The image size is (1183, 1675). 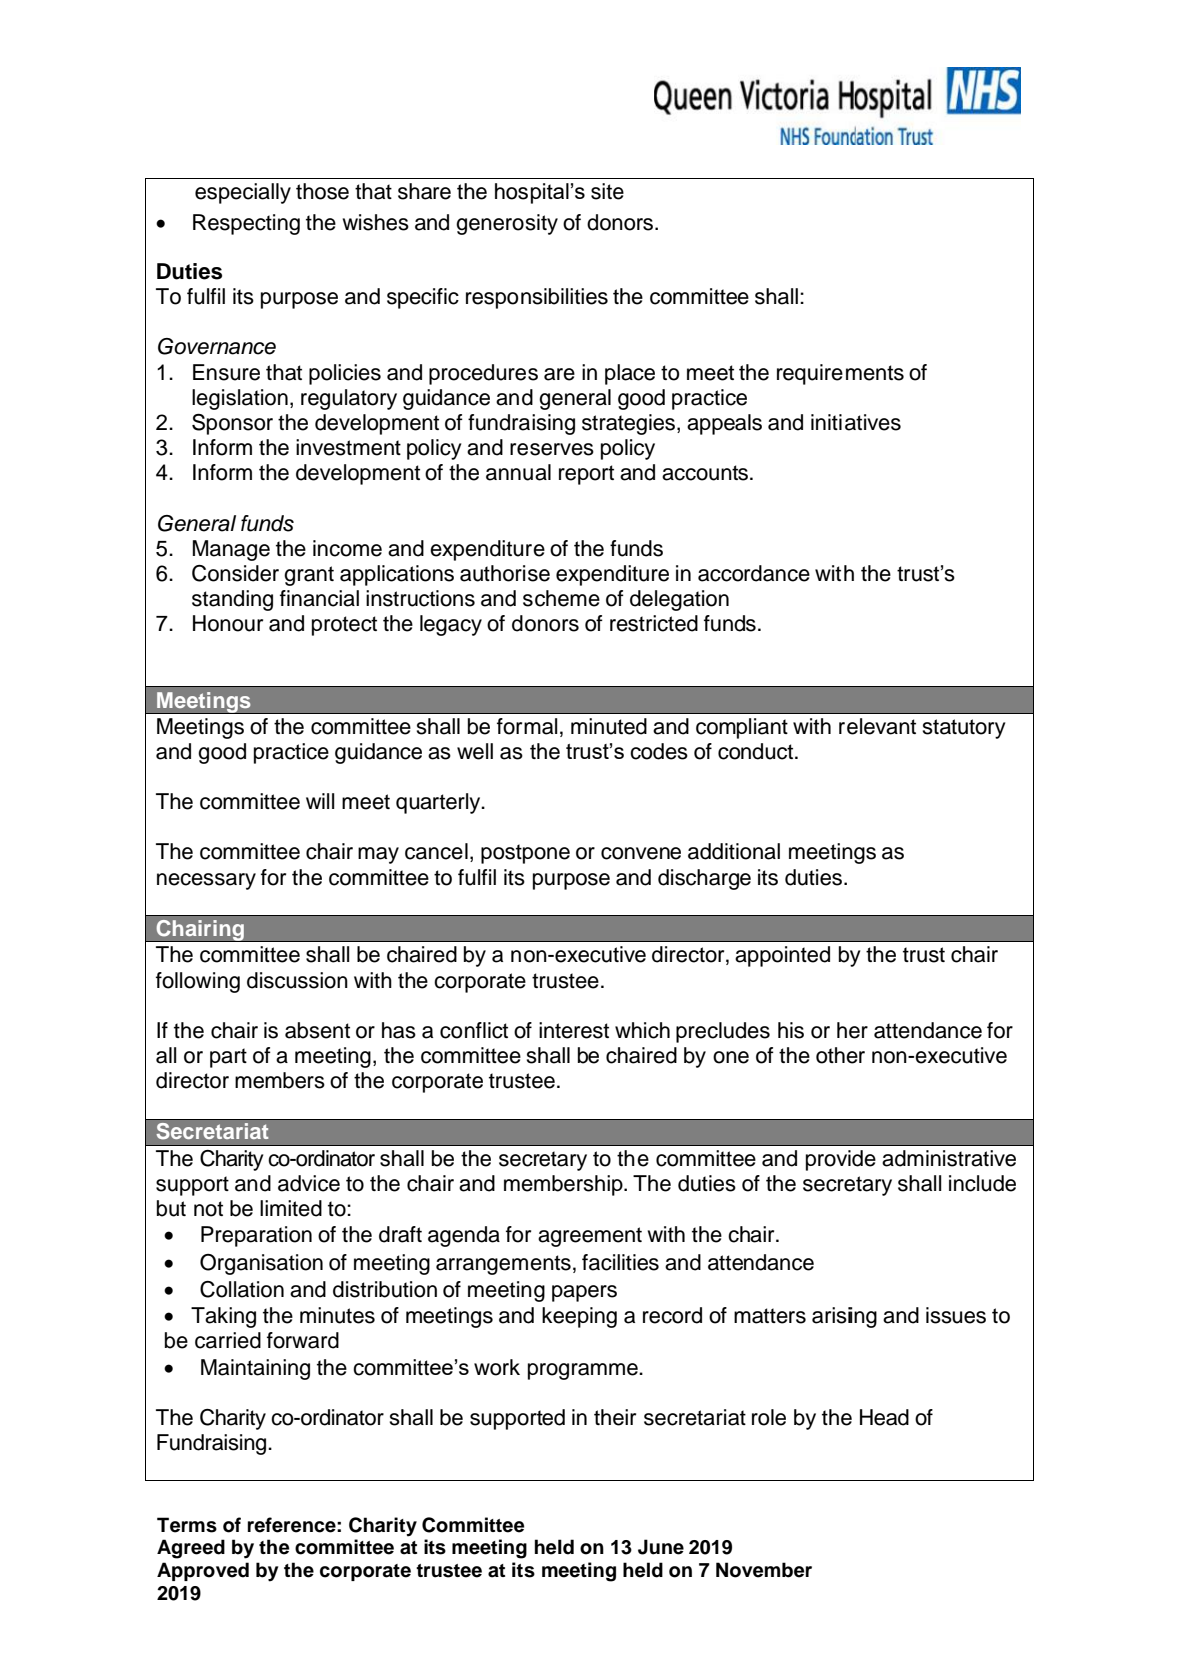 What do you see at coordinates (877, 726) in the screenshot?
I see `relevant` at bounding box center [877, 726].
